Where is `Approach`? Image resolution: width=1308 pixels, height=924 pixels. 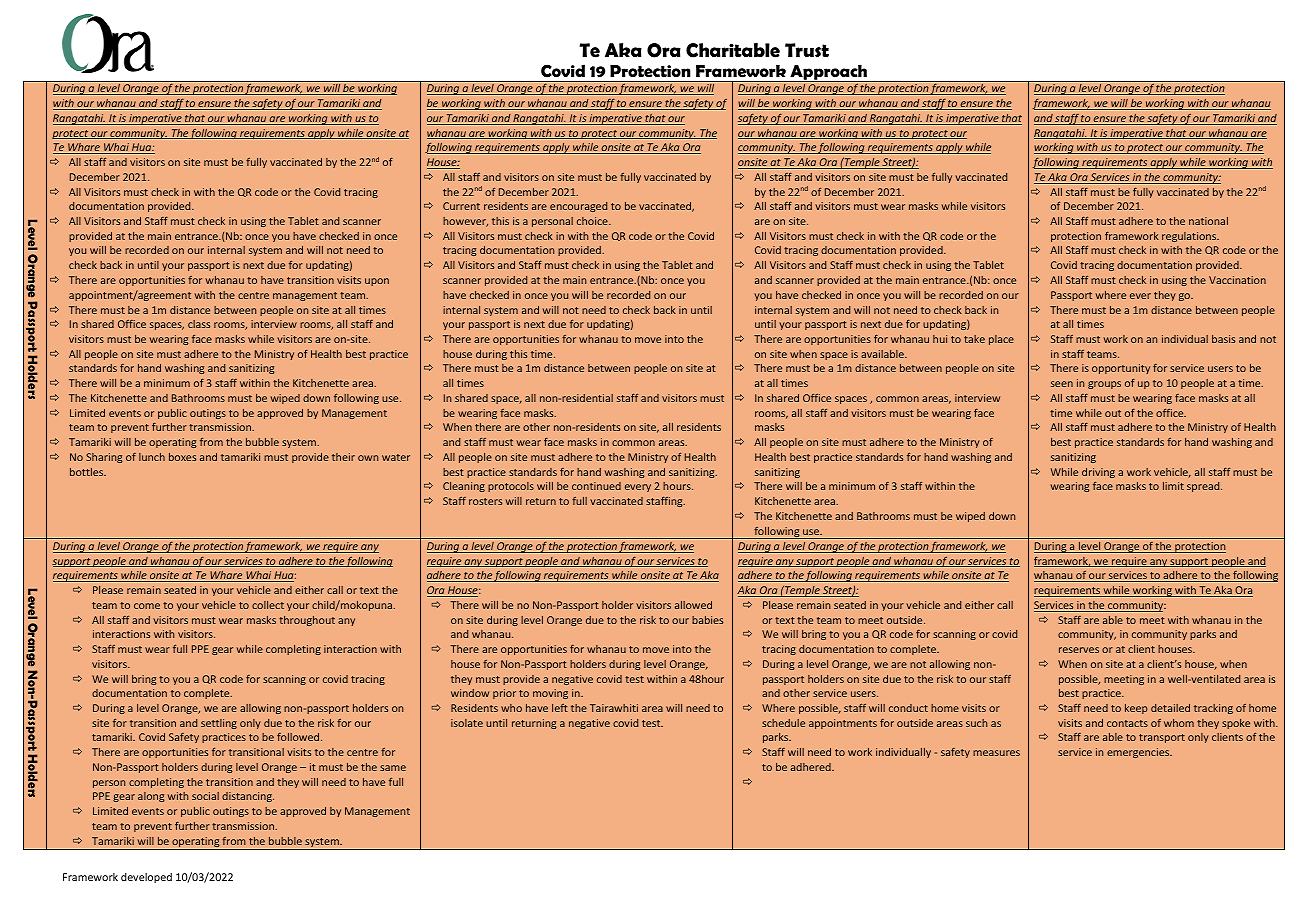 Approach is located at coordinates (828, 73).
